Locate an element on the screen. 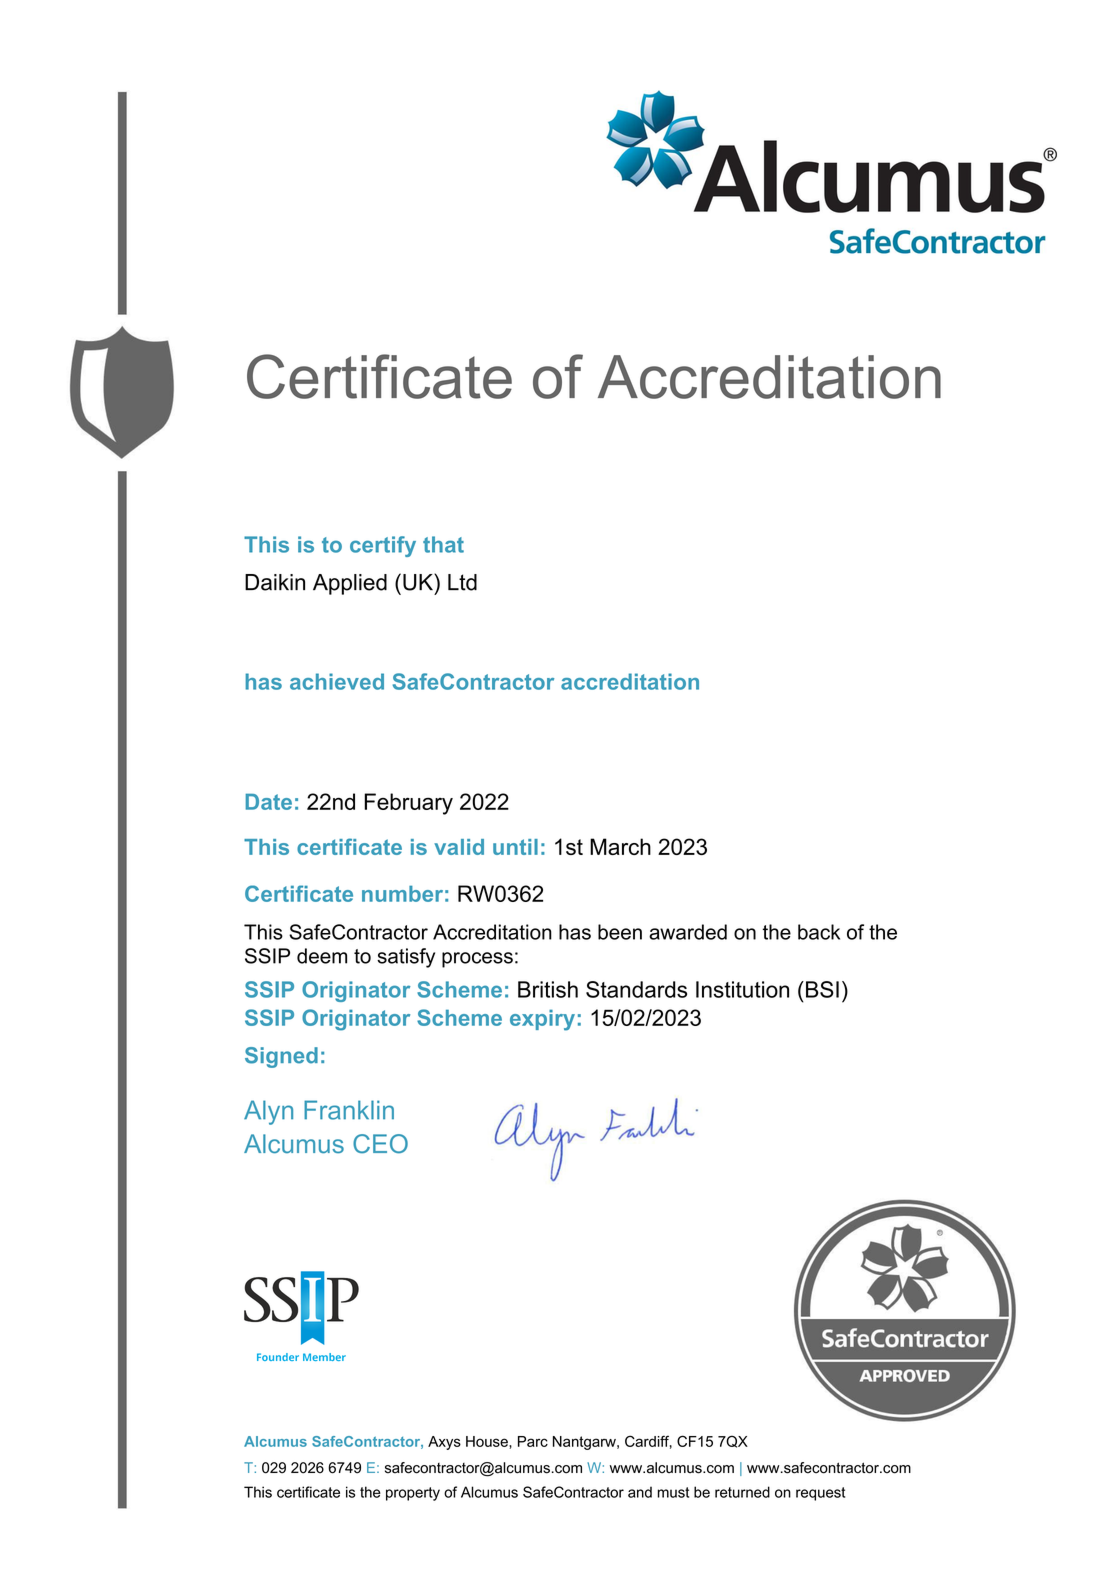 This screenshot has width=1117, height=1581. returned is located at coordinates (742, 1492).
